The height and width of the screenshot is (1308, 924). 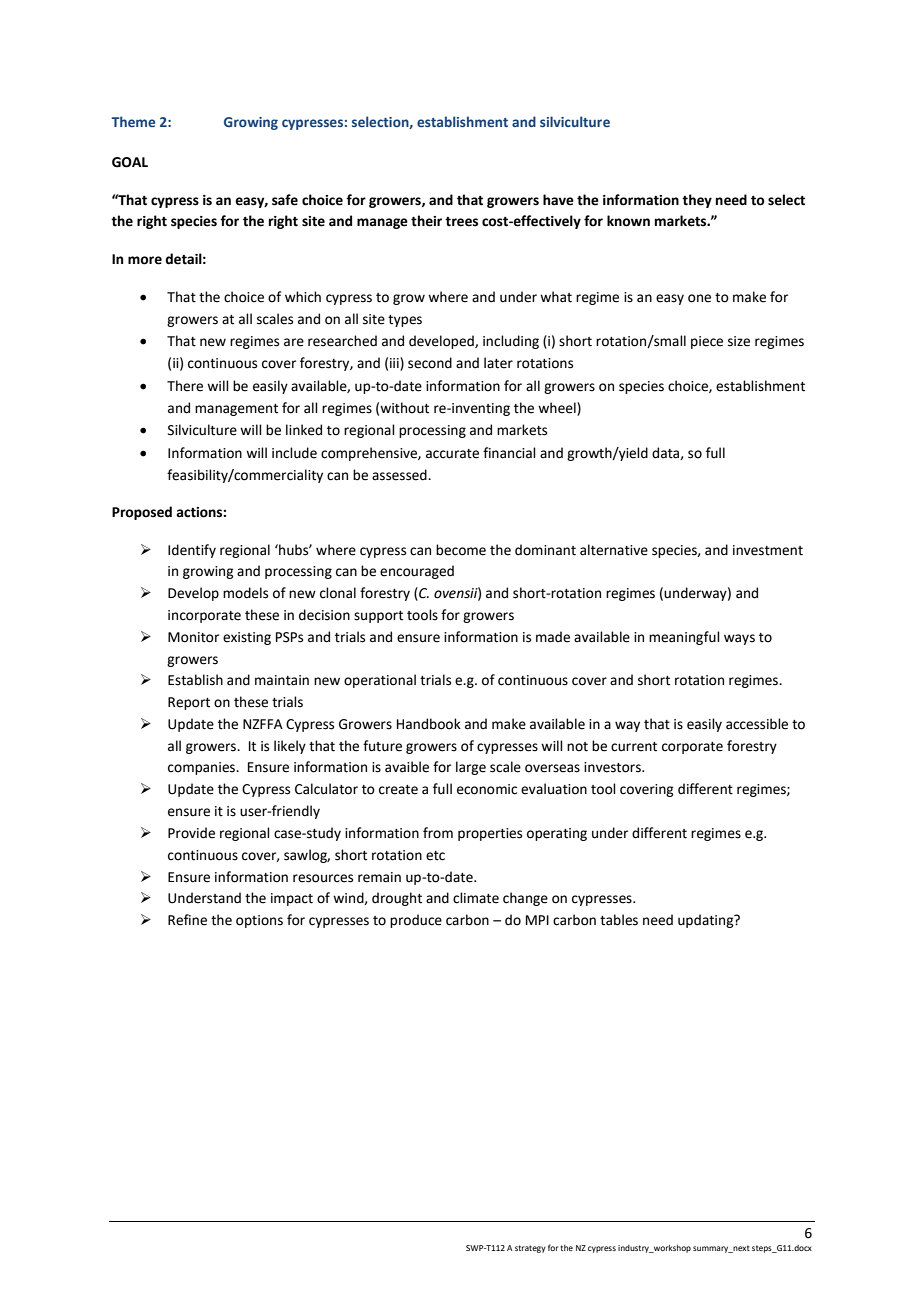 What do you see at coordinates (416, 921) in the screenshot?
I see `produce` at bounding box center [416, 921].
